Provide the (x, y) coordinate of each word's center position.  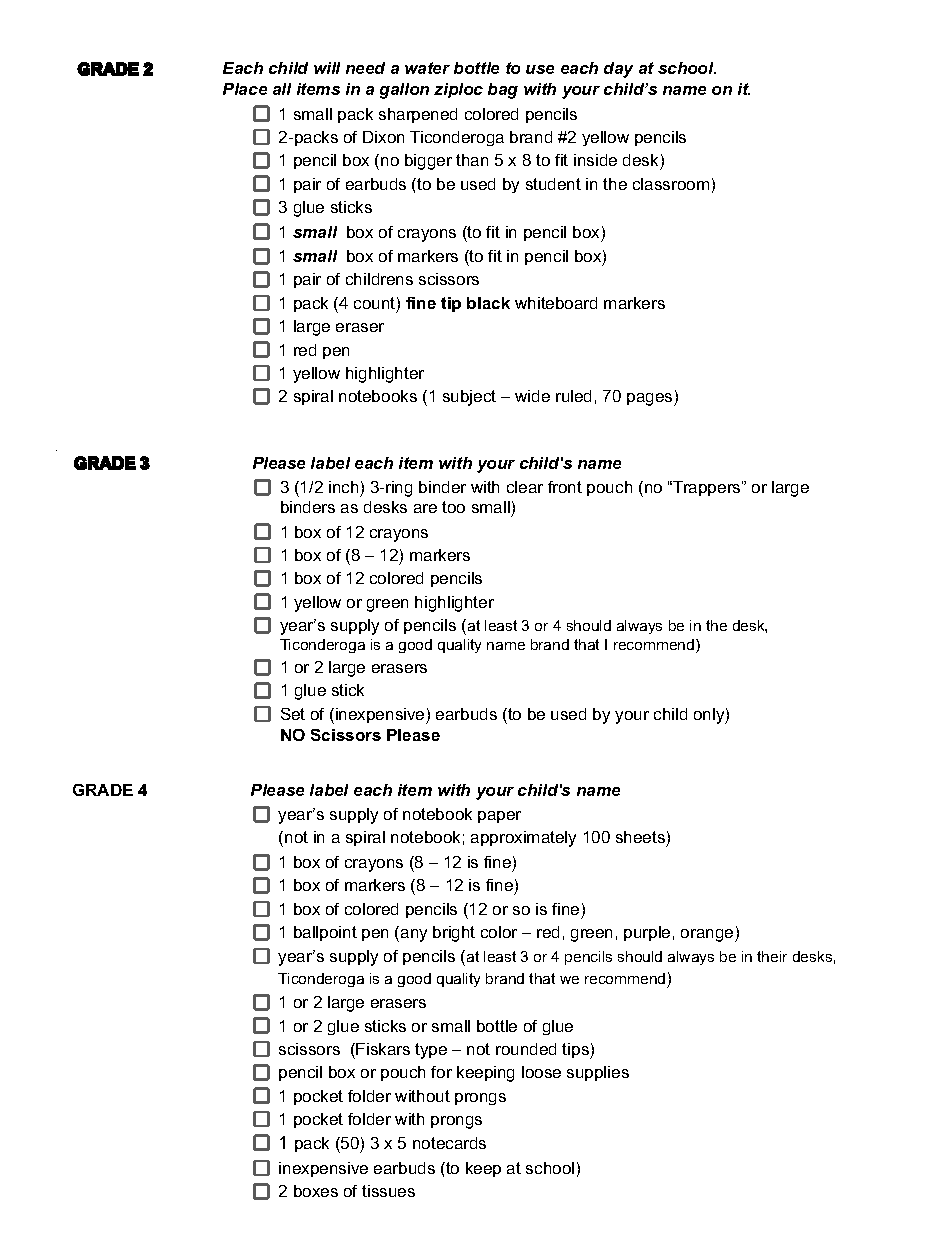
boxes (316, 1191)
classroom (671, 184)
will (327, 68)
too (453, 507)
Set (293, 714)
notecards (449, 1143)
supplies (598, 1073)
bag (503, 91)
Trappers (707, 488)
